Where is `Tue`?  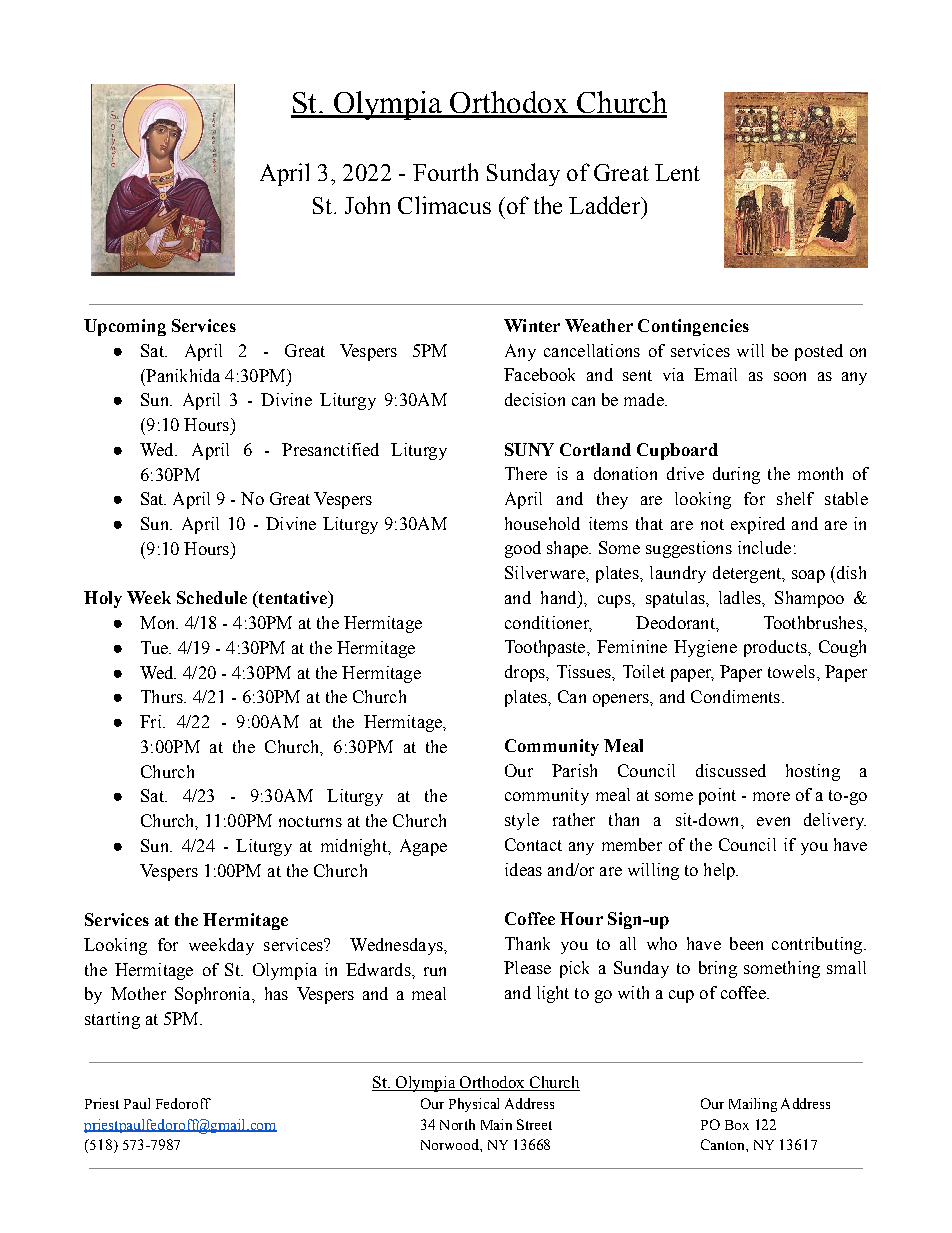 Tue is located at coordinates (155, 647).
